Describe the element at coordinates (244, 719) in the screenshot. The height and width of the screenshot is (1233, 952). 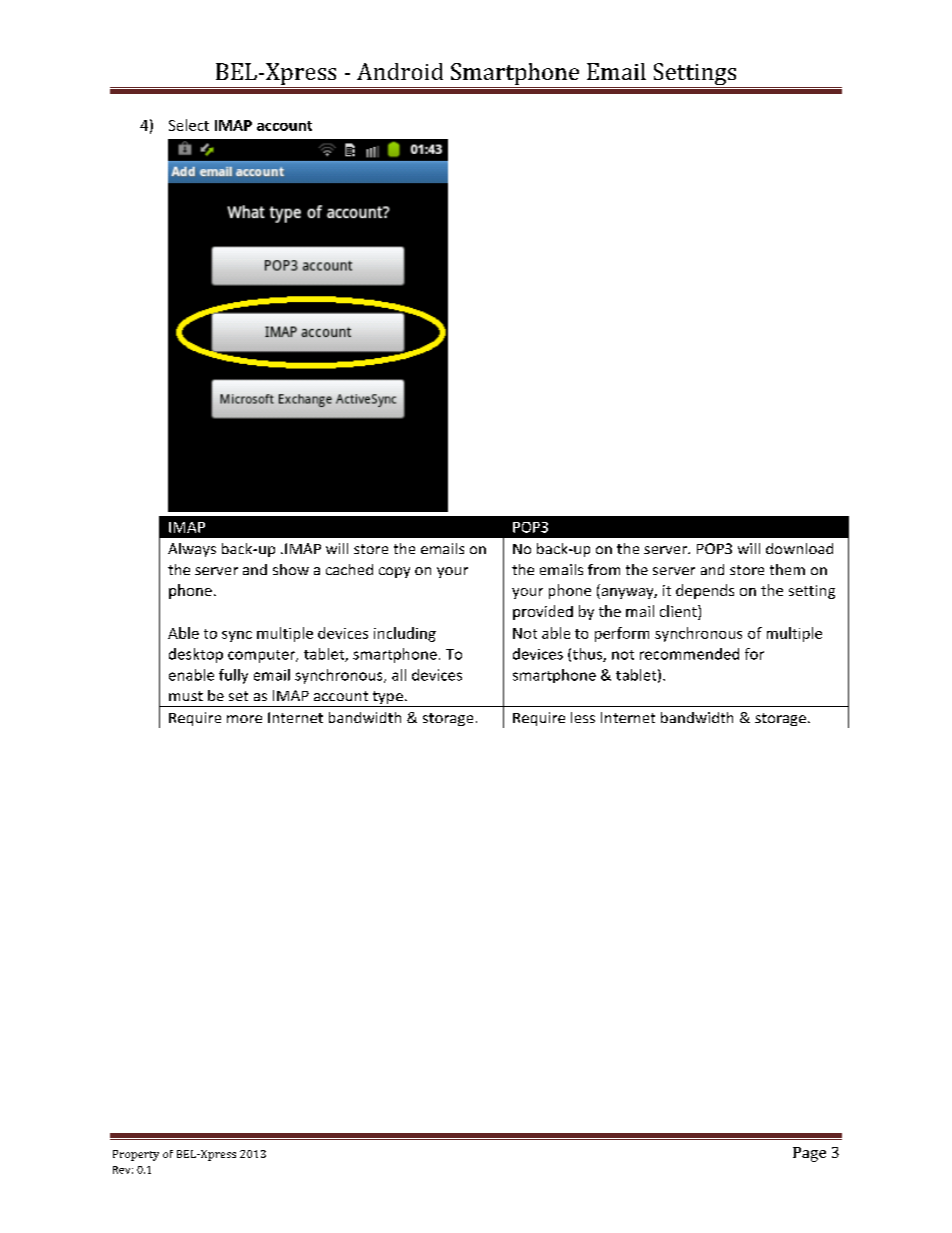
I see `more` at that location.
